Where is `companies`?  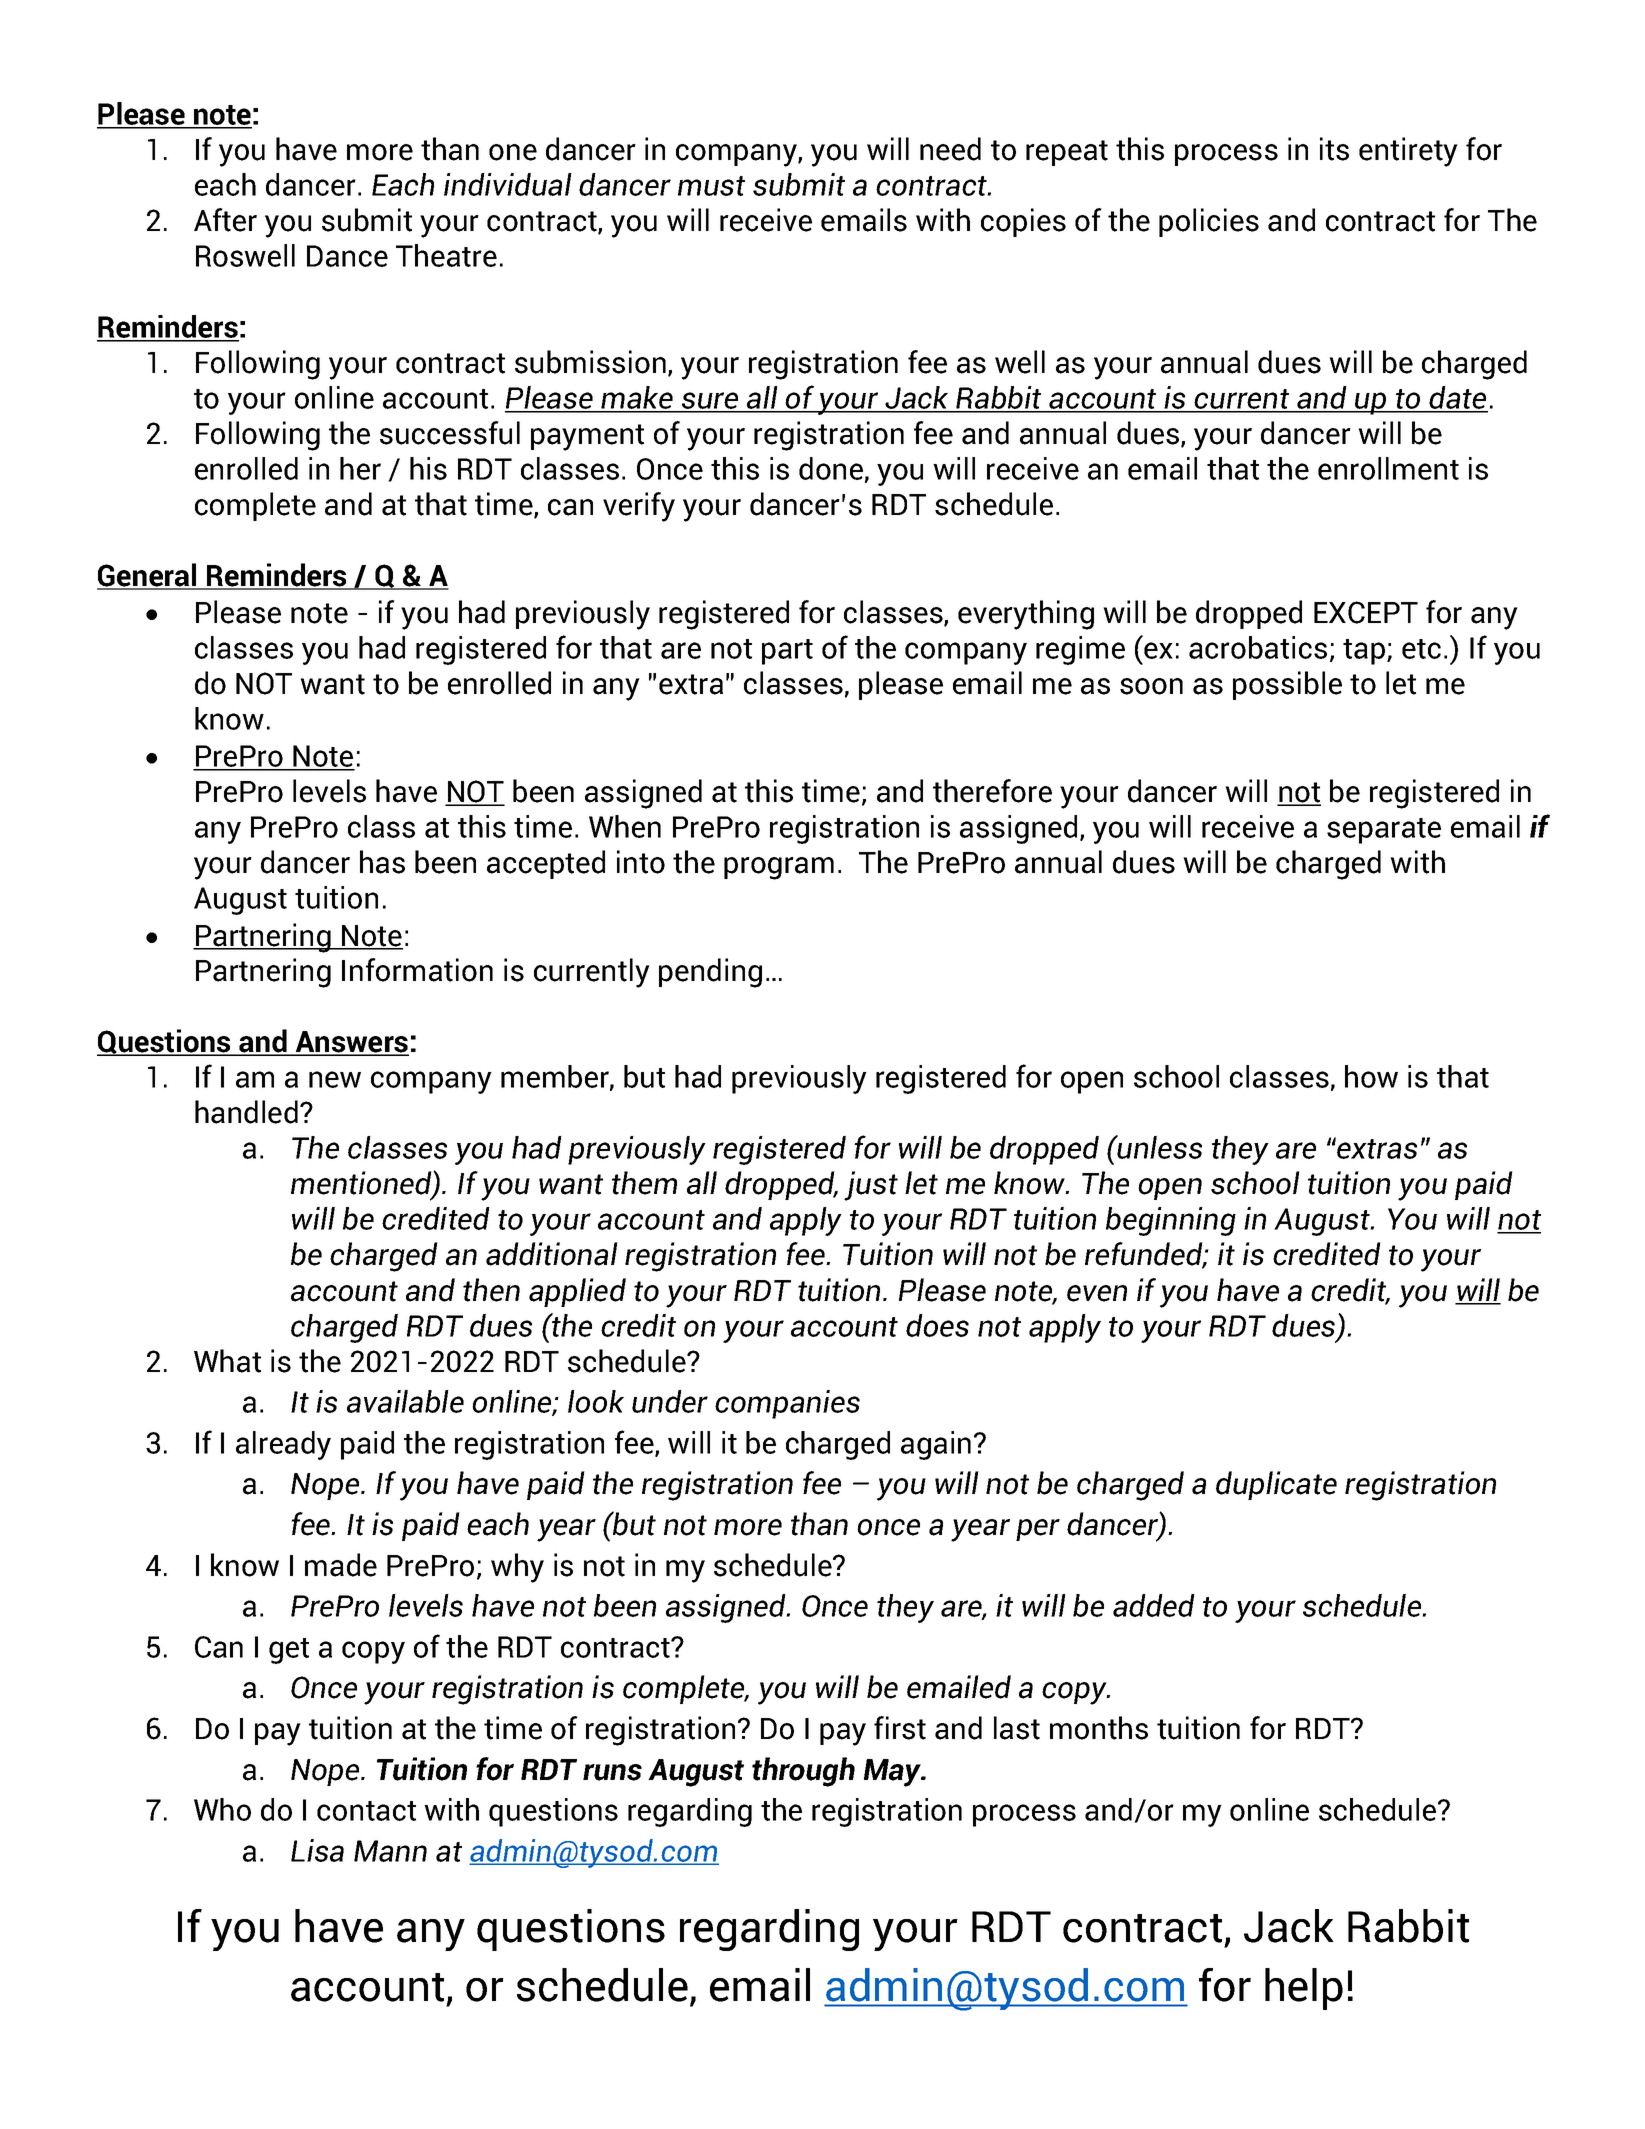 companies is located at coordinates (787, 1404).
